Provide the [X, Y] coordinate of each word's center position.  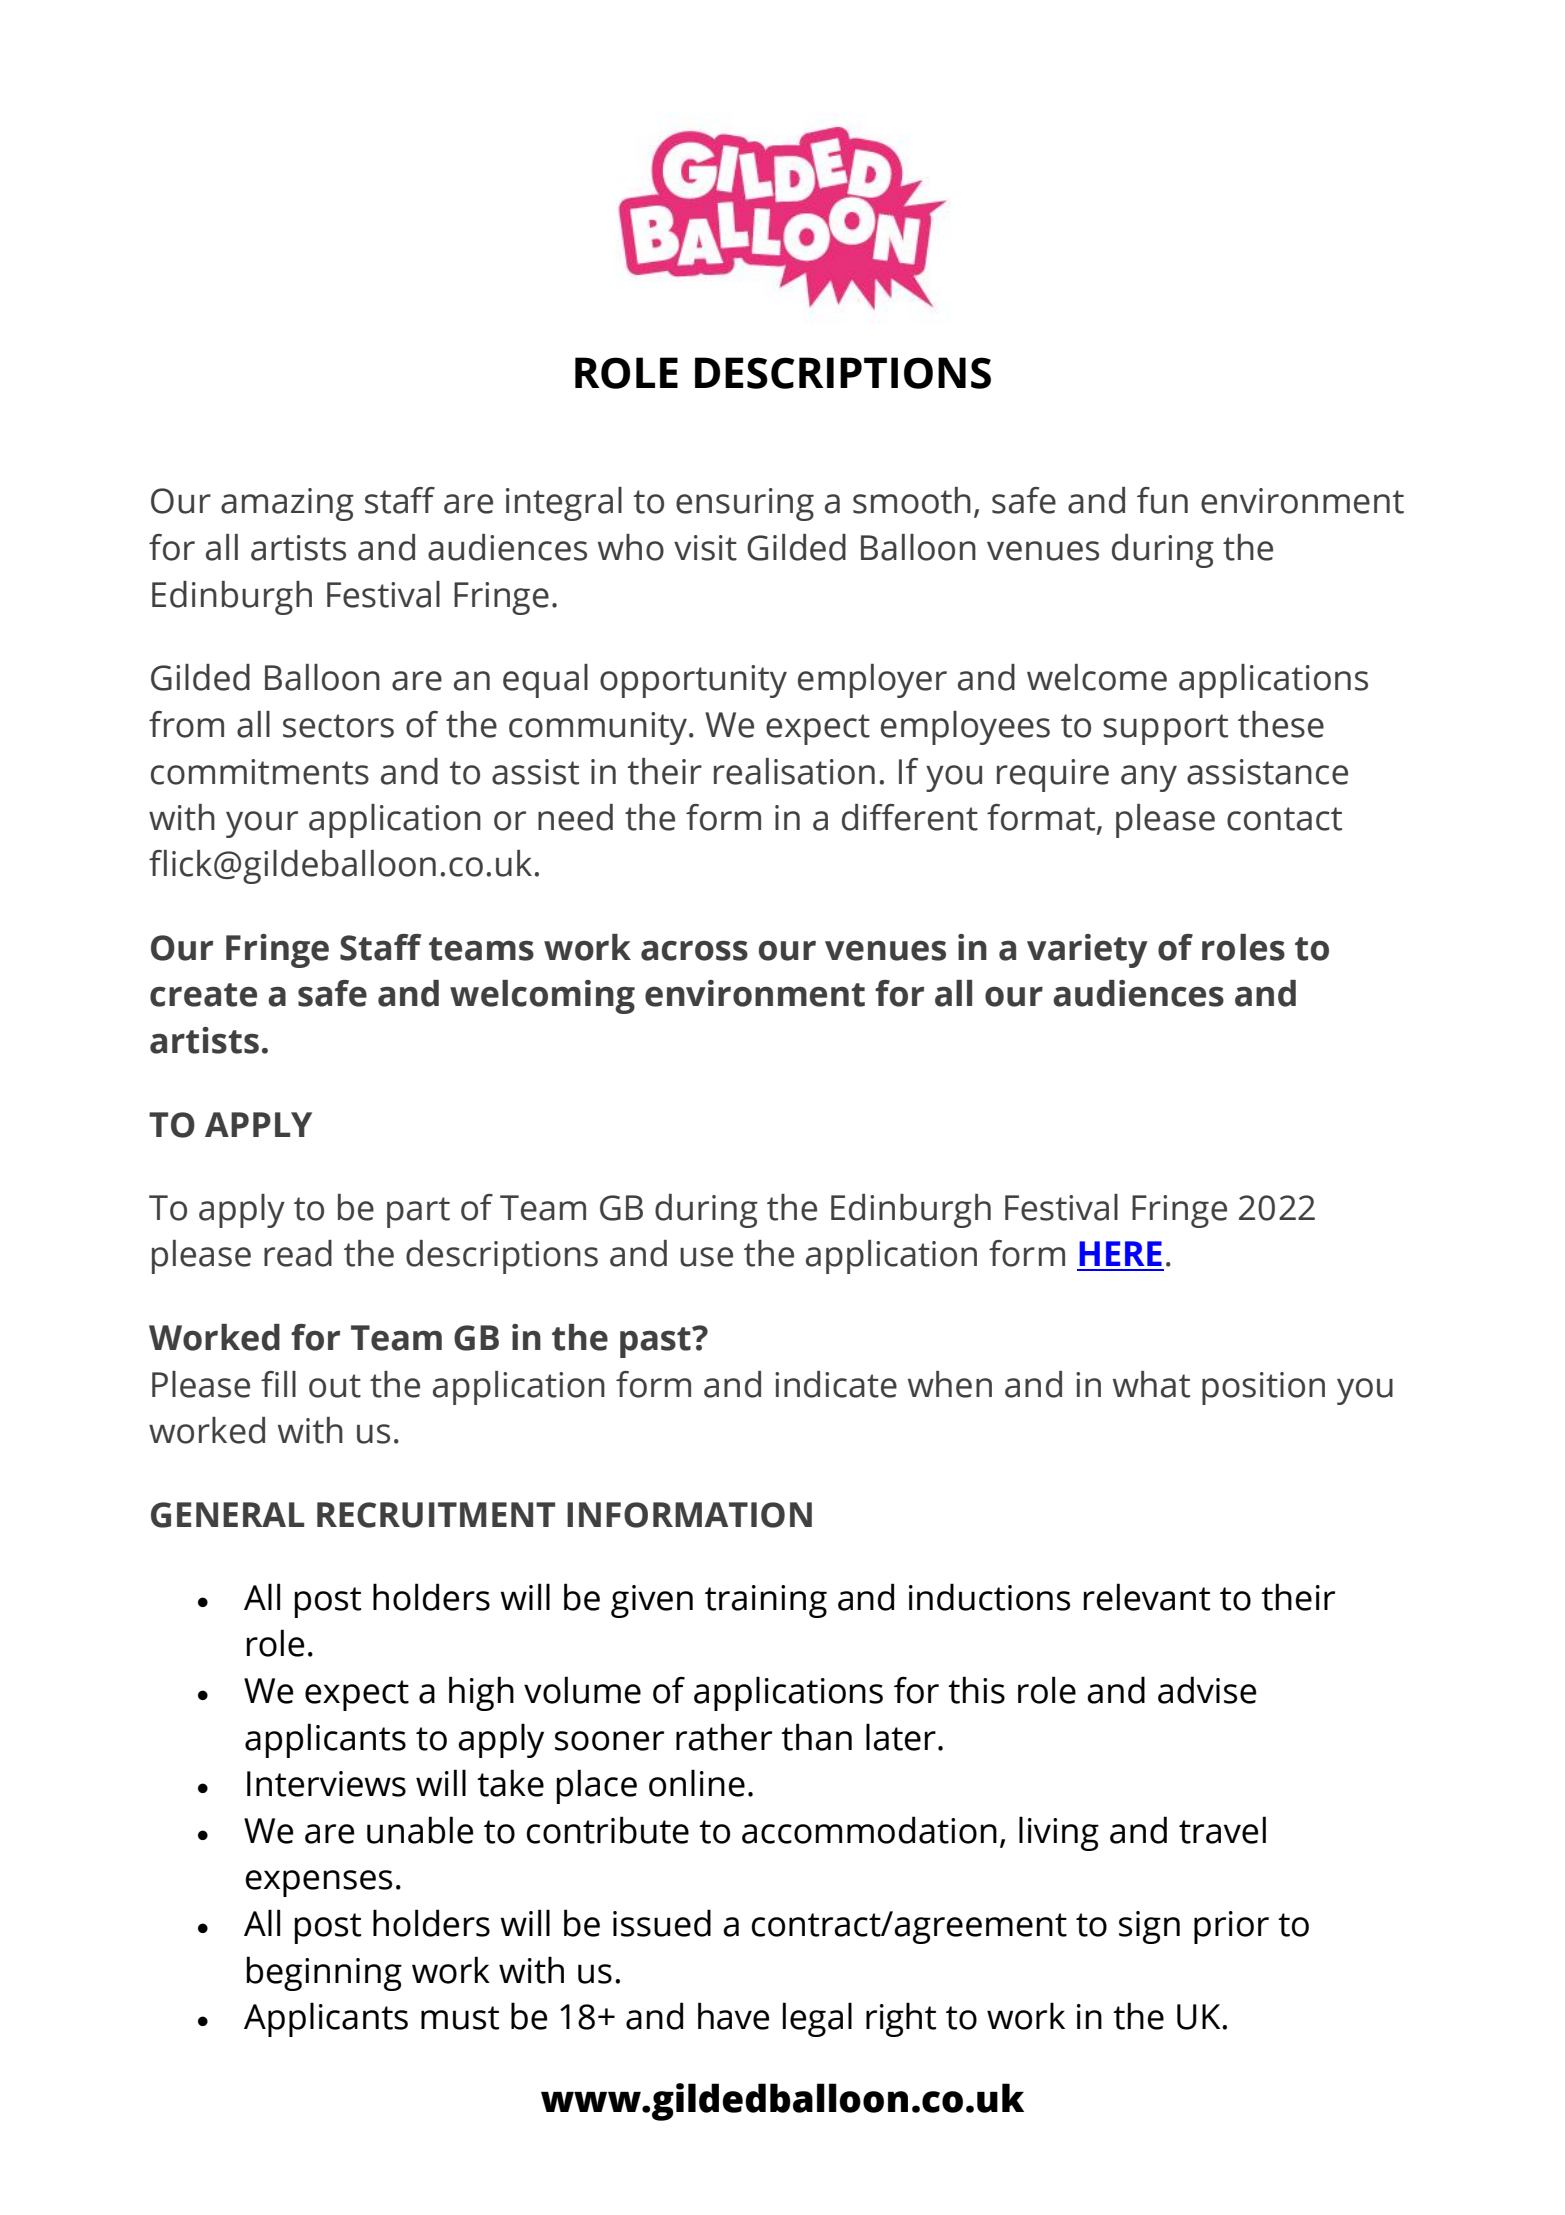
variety [1087, 951]
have [733, 2016]
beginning [324, 1973]
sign [1149, 1927]
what [1151, 1384]
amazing [287, 504]
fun [1162, 500]
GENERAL [227, 1515]
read [298, 1253]
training [766, 1601]
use [706, 1257]
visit [705, 548]
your [262, 824]
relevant [1147, 1597]
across [694, 951]
